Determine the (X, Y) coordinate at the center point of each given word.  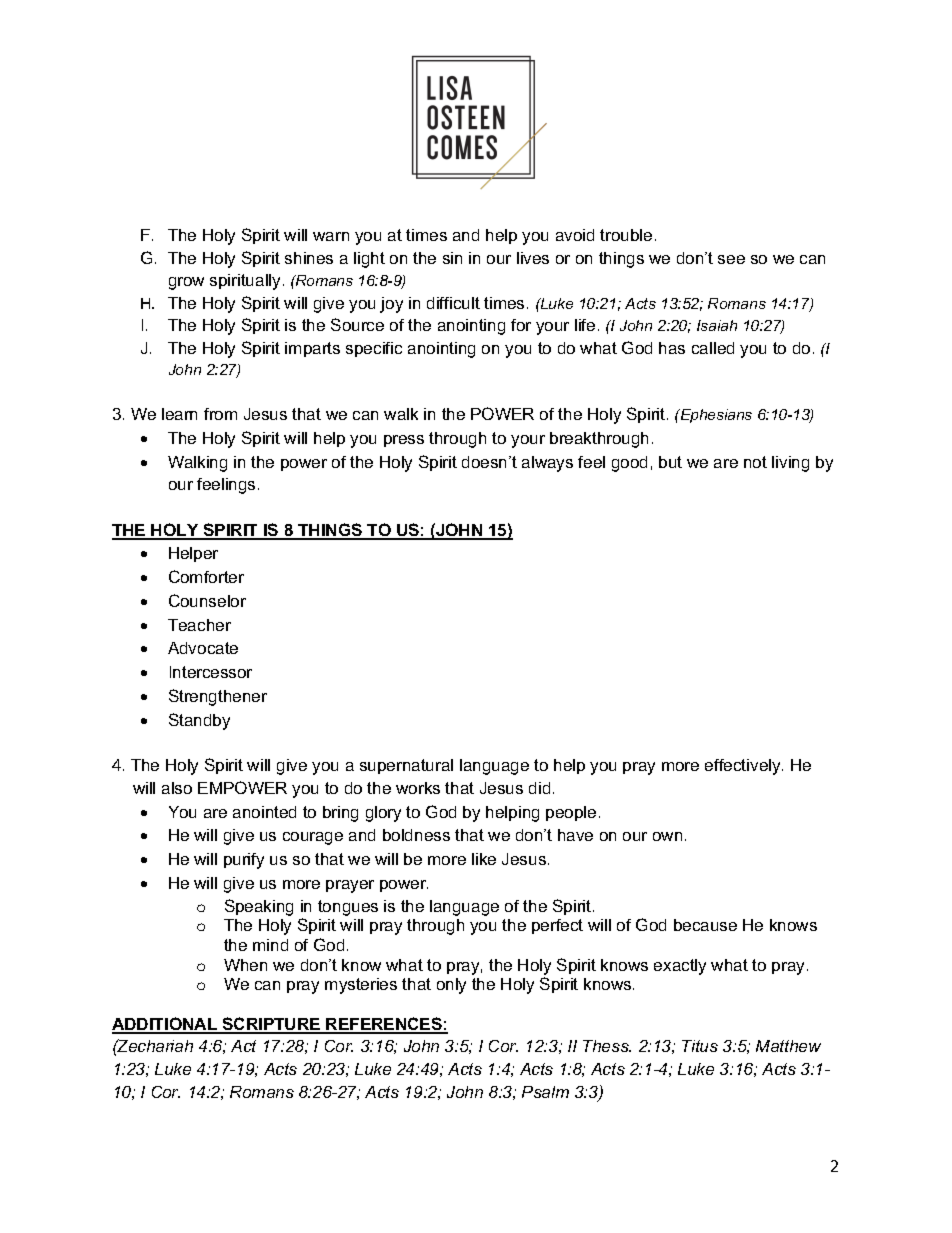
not (755, 462)
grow (186, 283)
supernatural (406, 766)
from (220, 414)
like (484, 859)
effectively (744, 767)
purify (244, 861)
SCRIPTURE (271, 1025)
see (731, 259)
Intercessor (211, 672)
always (547, 464)
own (667, 836)
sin (452, 258)
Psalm (545, 1092)
